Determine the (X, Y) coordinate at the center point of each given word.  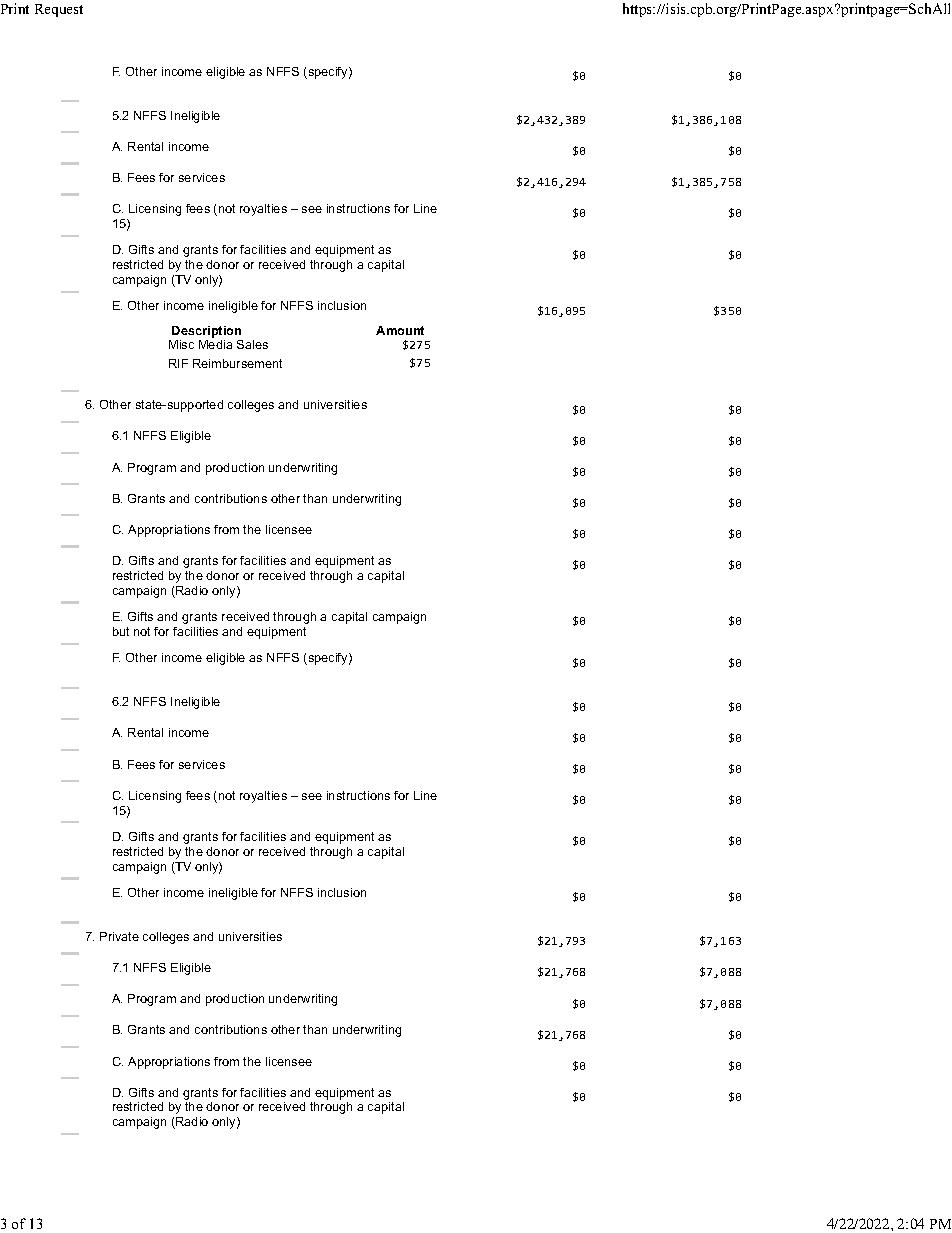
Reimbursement (237, 363)
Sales (252, 344)
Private (119, 936)
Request (59, 10)
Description (206, 332)
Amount (400, 330)
